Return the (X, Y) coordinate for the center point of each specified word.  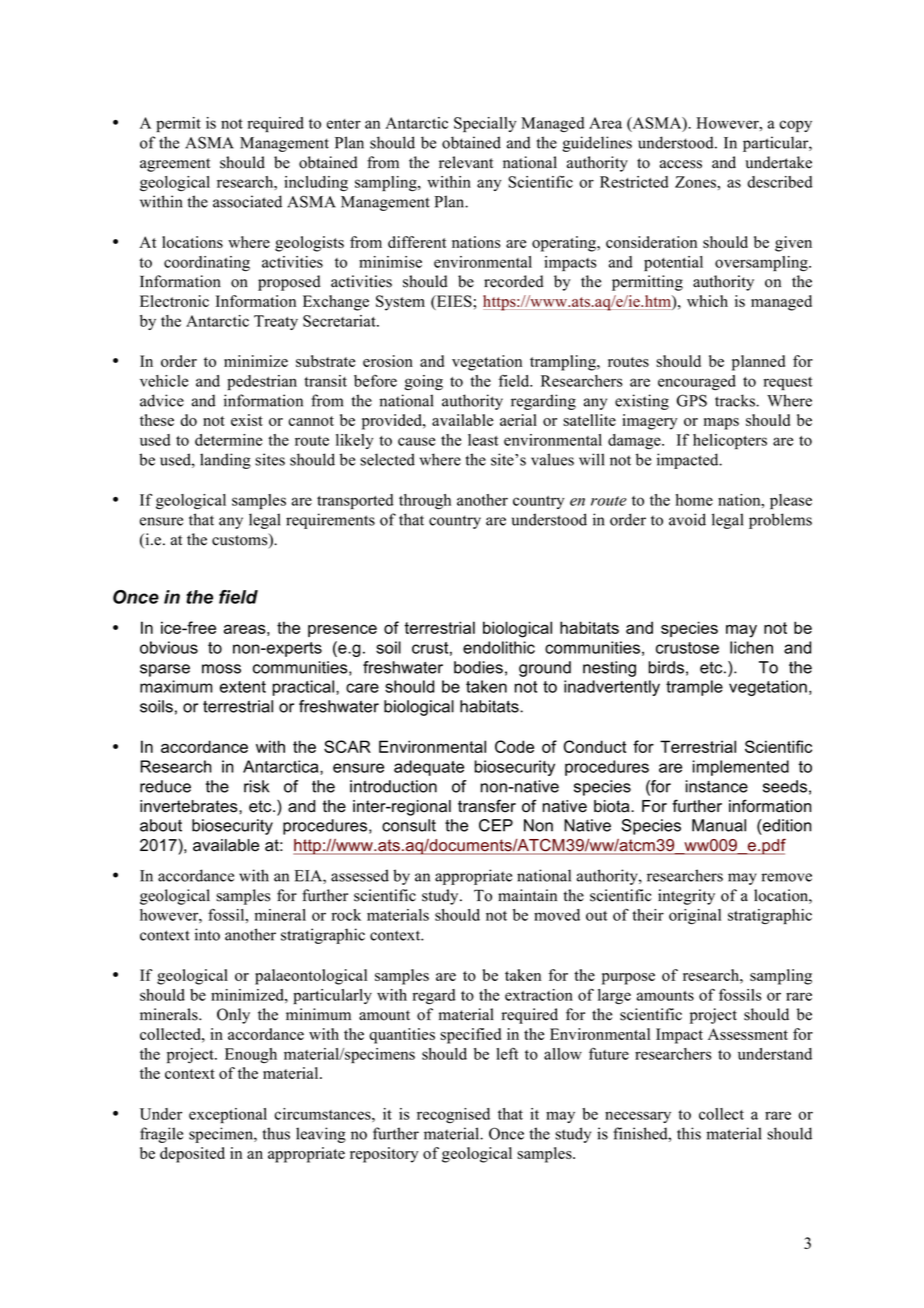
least (483, 440)
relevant (466, 162)
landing (225, 461)
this (689, 1133)
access (681, 164)
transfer (487, 806)
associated (247, 201)
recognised (453, 1115)
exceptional (228, 1115)
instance (717, 786)
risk (256, 786)
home (694, 500)
